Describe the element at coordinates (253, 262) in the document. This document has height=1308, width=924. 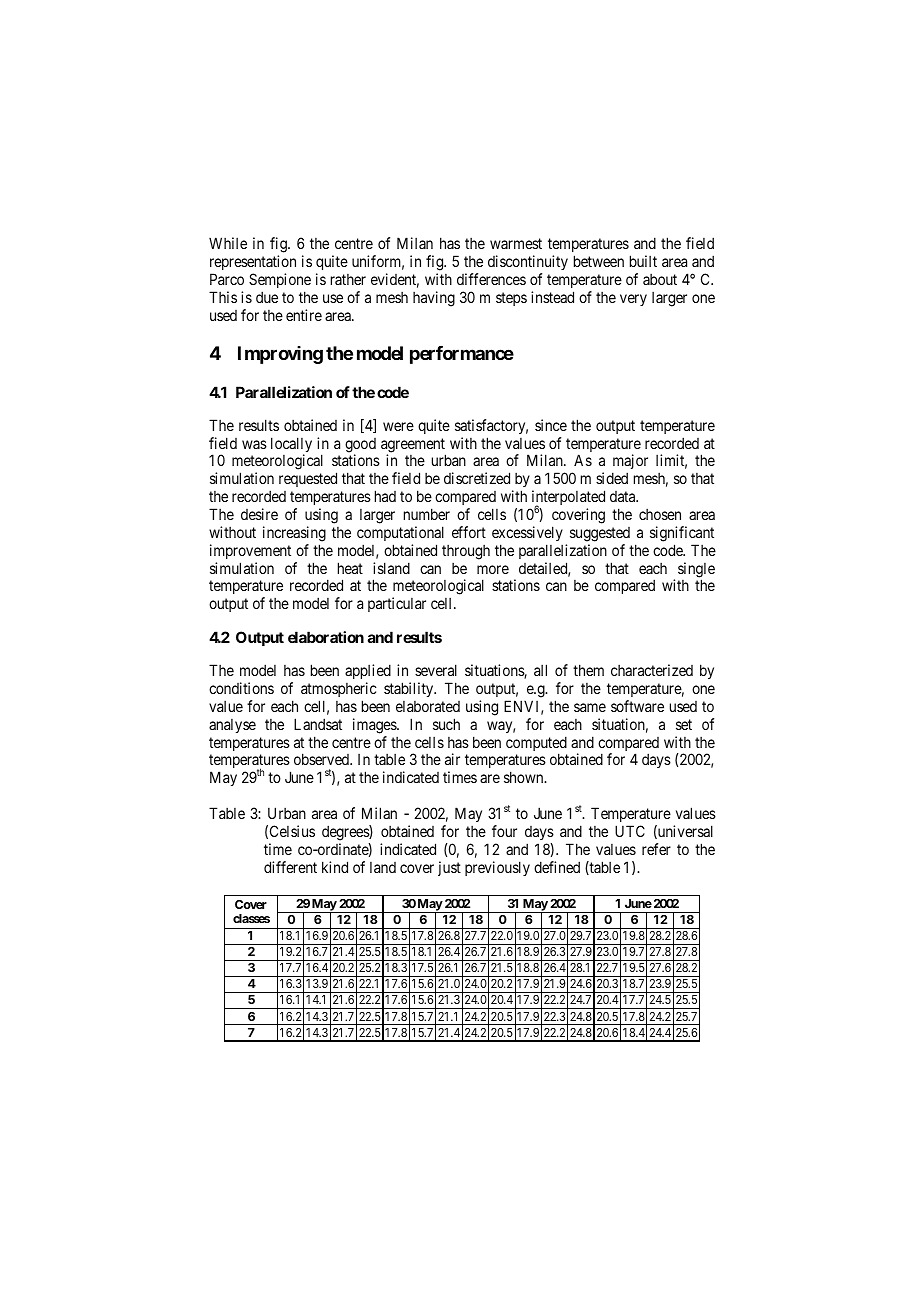
I see `representation` at that location.
